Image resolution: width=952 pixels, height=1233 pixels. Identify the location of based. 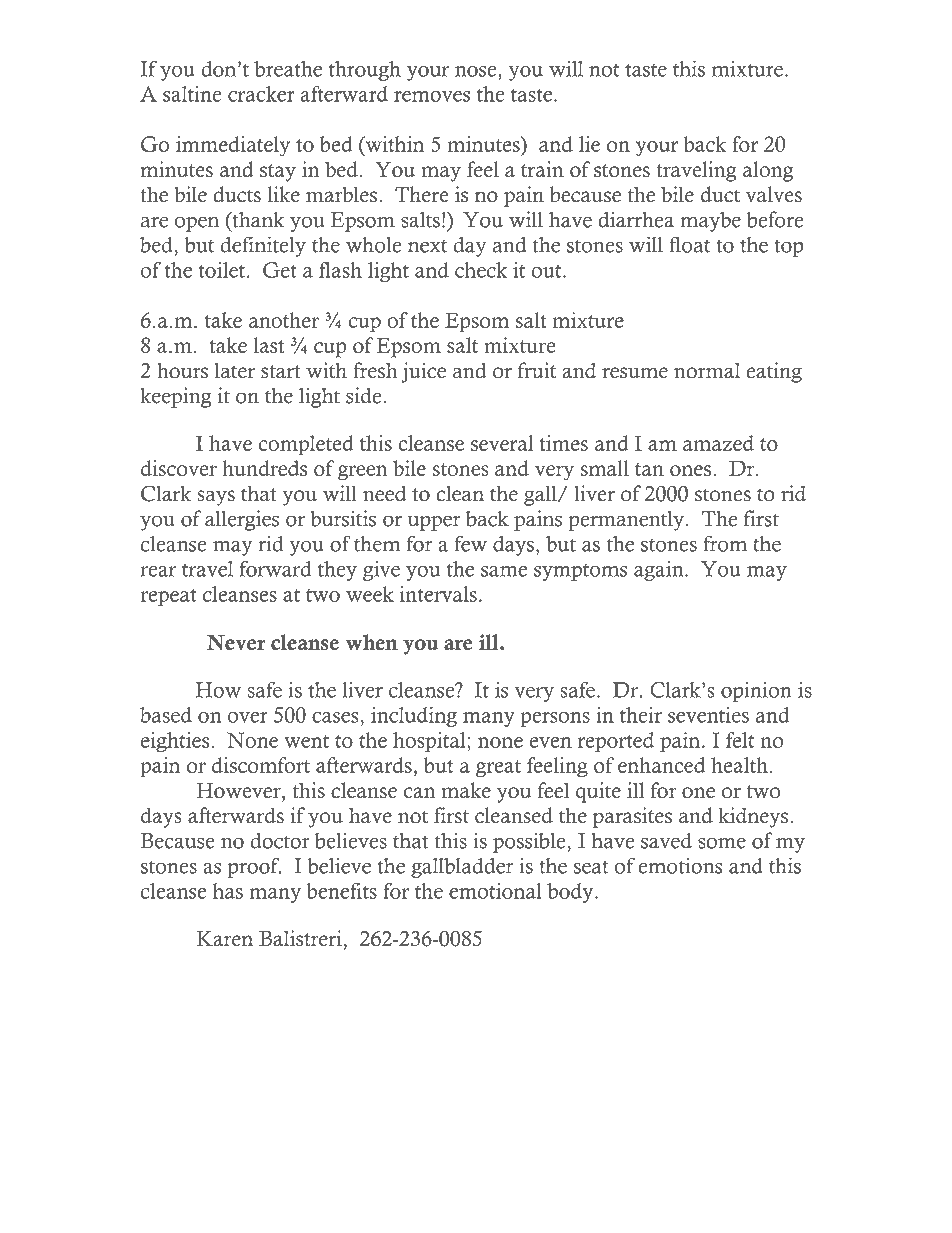
(166, 715).
